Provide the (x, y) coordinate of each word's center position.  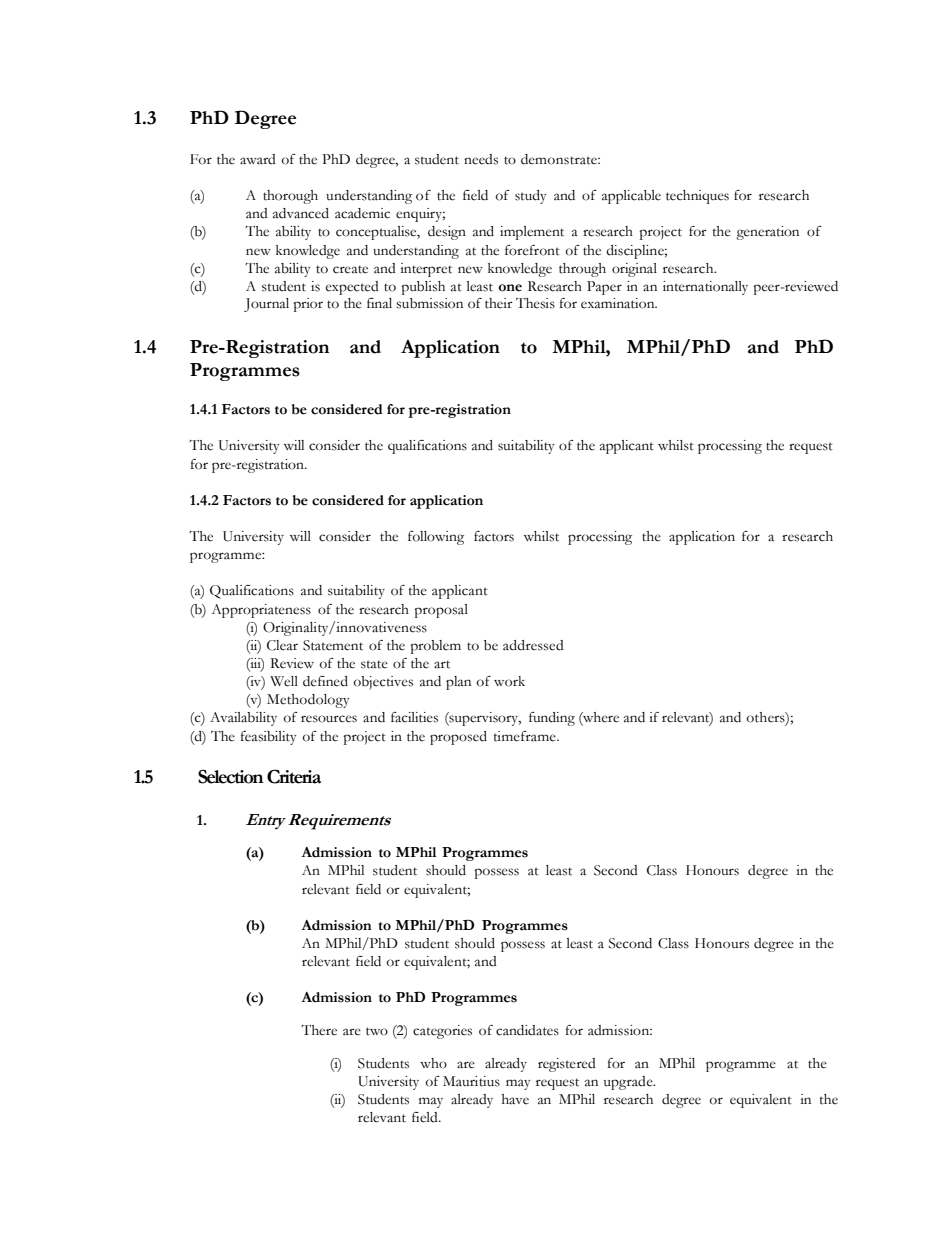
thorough (290, 197)
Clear (282, 645)
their (499, 303)
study (530, 197)
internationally (705, 288)
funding (552, 719)
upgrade (629, 1083)
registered (567, 1065)
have (515, 1099)
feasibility (268, 738)
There (319, 1030)
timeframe (526, 736)
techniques (697, 197)
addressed (533, 645)
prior (308, 305)
